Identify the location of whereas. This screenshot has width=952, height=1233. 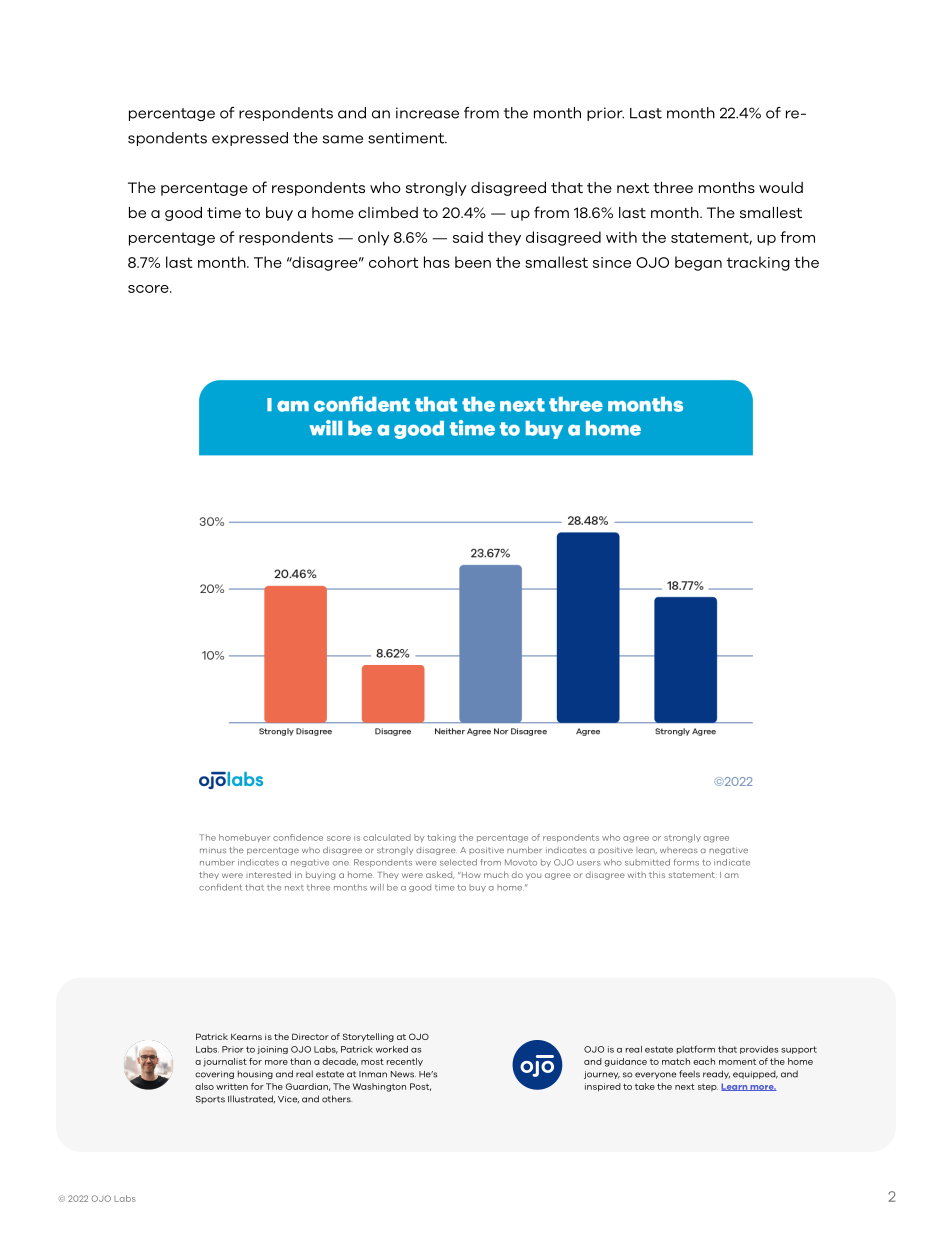
(679, 850).
